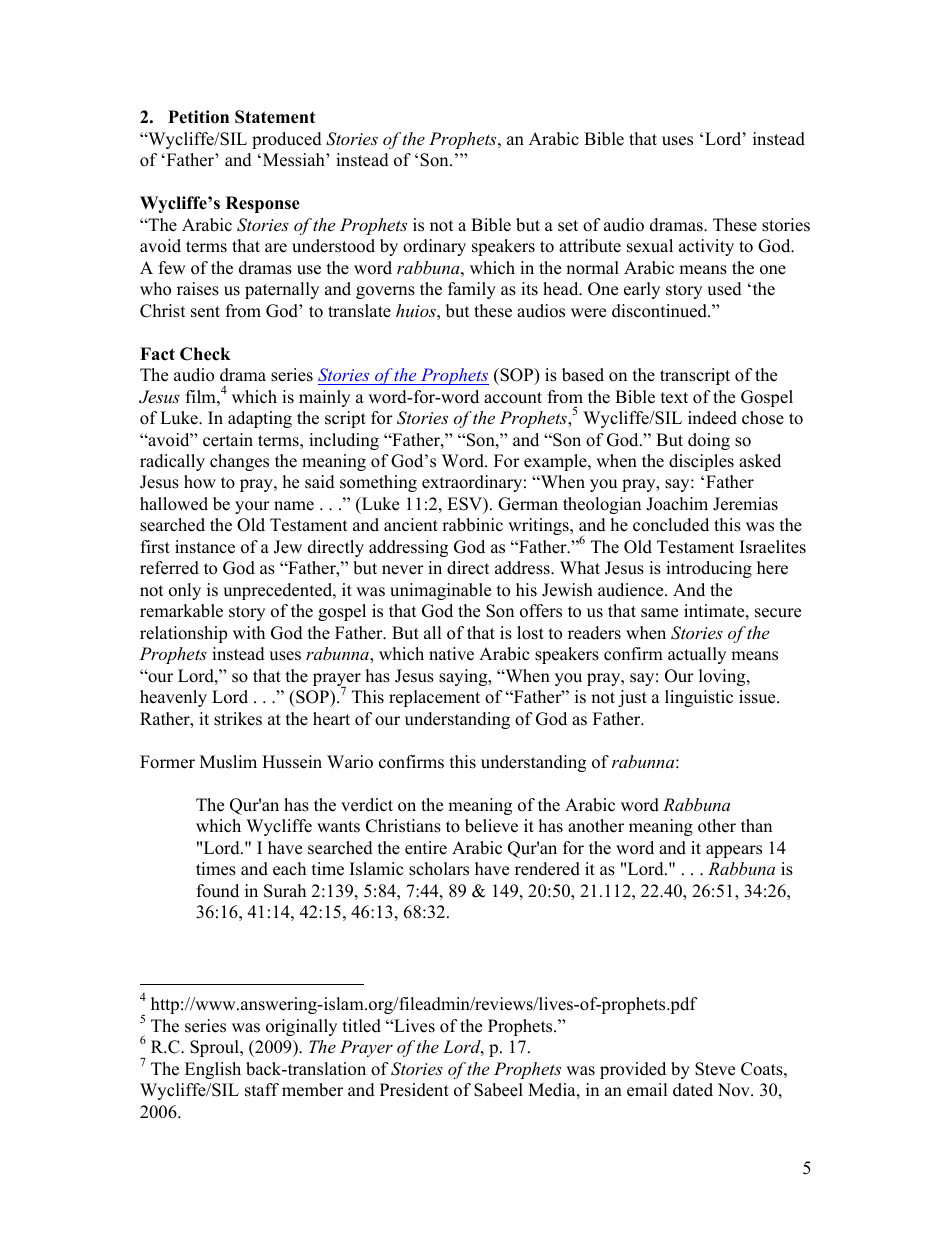  What do you see at coordinates (198, 117) in the image?
I see `Petition` at bounding box center [198, 117].
